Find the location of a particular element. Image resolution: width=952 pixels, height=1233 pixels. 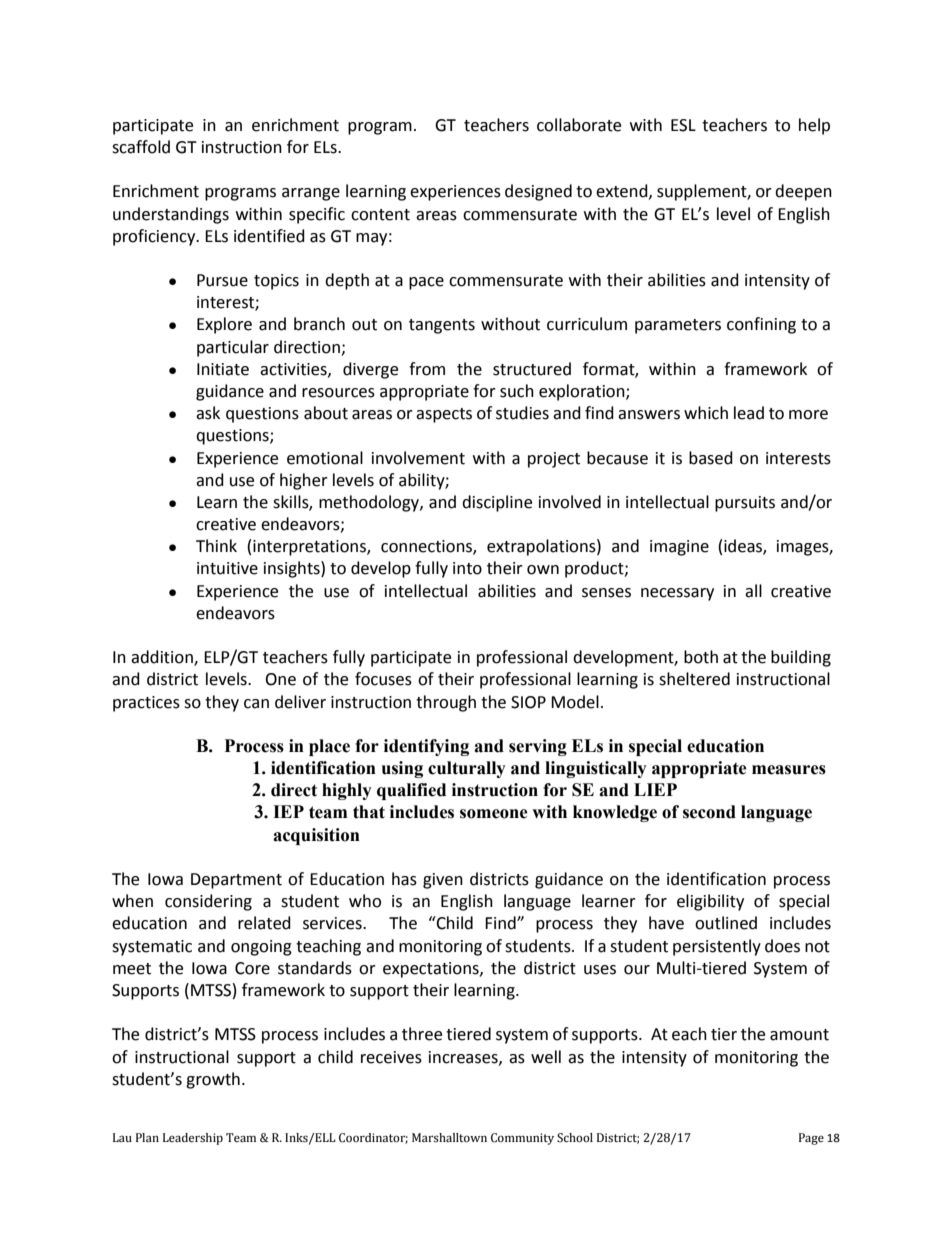

ESL is located at coordinates (683, 125).
